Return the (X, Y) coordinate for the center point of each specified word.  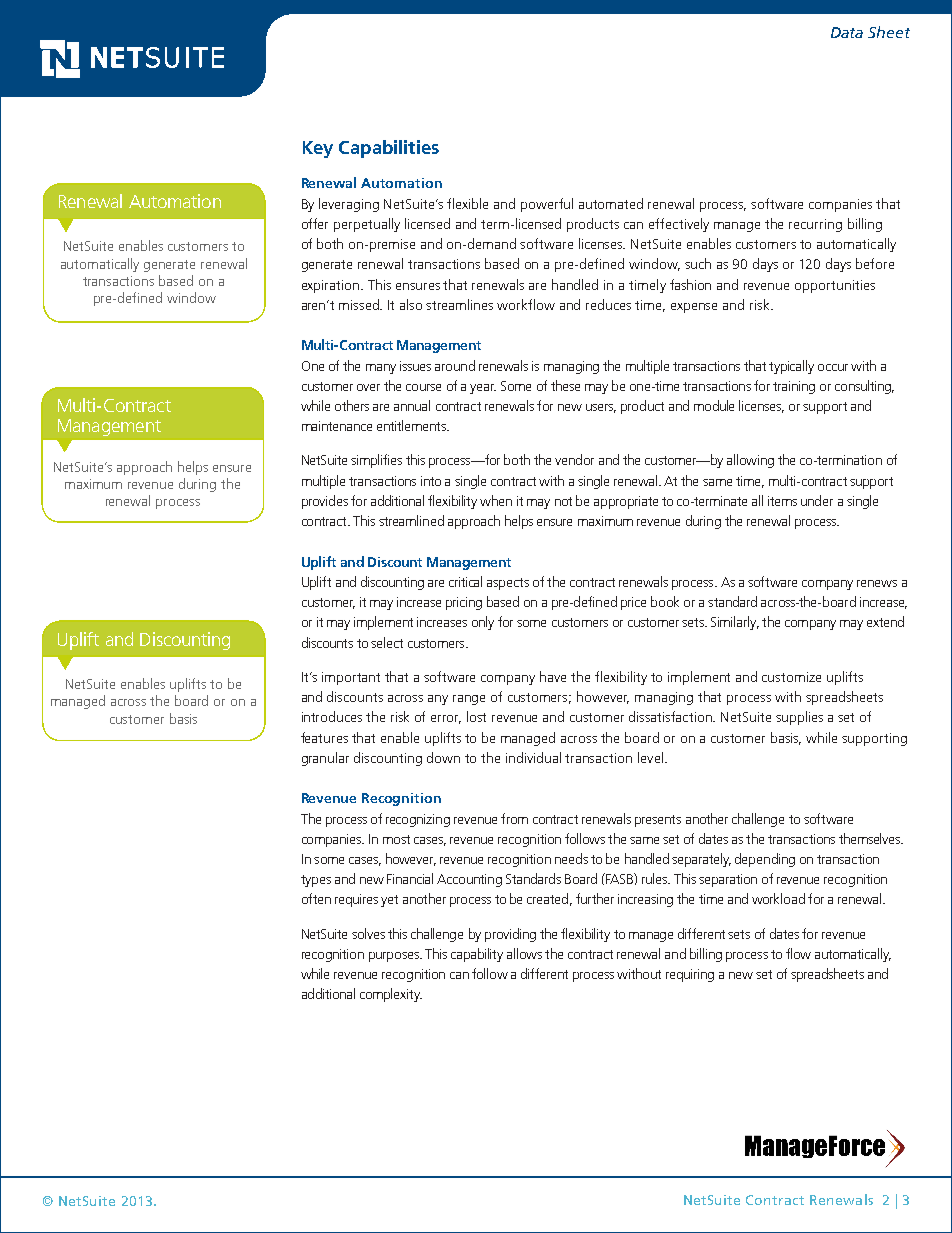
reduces (608, 304)
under (817, 500)
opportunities (835, 286)
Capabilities (389, 149)
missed (360, 304)
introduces (332, 716)
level (650, 757)
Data (847, 32)
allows (524, 953)
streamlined (411, 520)
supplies (799, 718)
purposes (395, 957)
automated (611, 203)
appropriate (626, 502)
